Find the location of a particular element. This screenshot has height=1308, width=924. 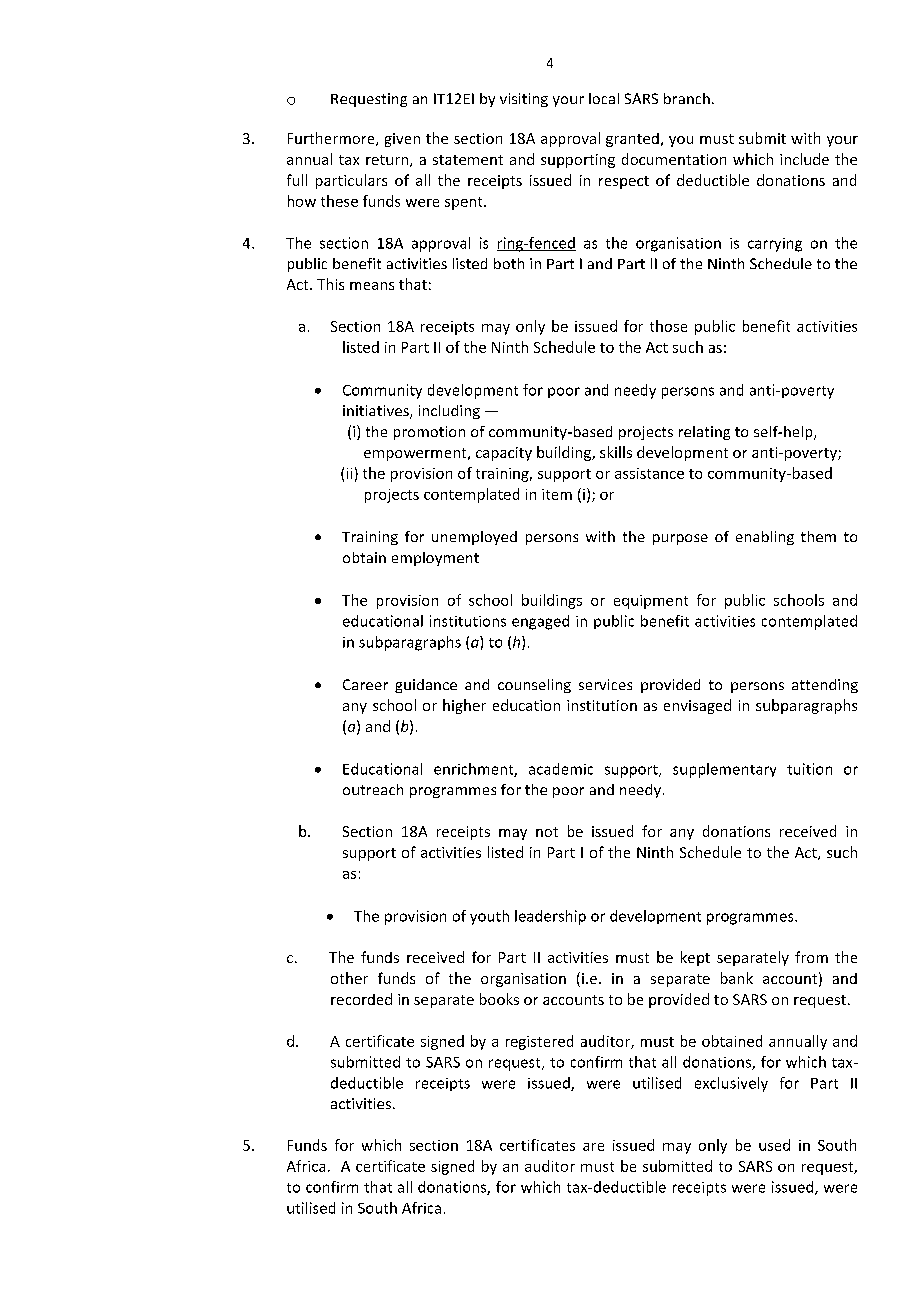

enabling is located at coordinates (765, 538).
